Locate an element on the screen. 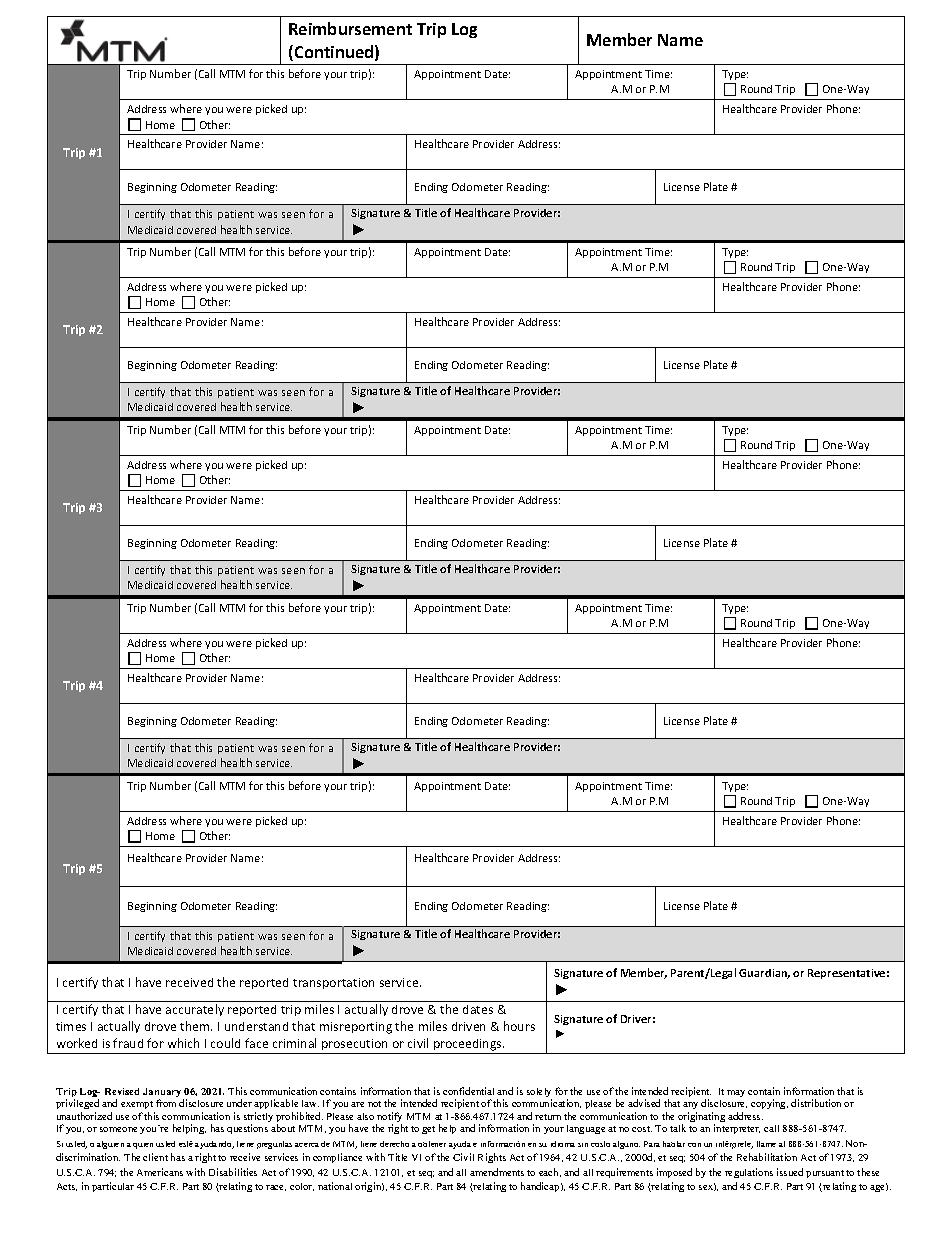 The image size is (952, 1233). transportation is located at coordinates (333, 983).
